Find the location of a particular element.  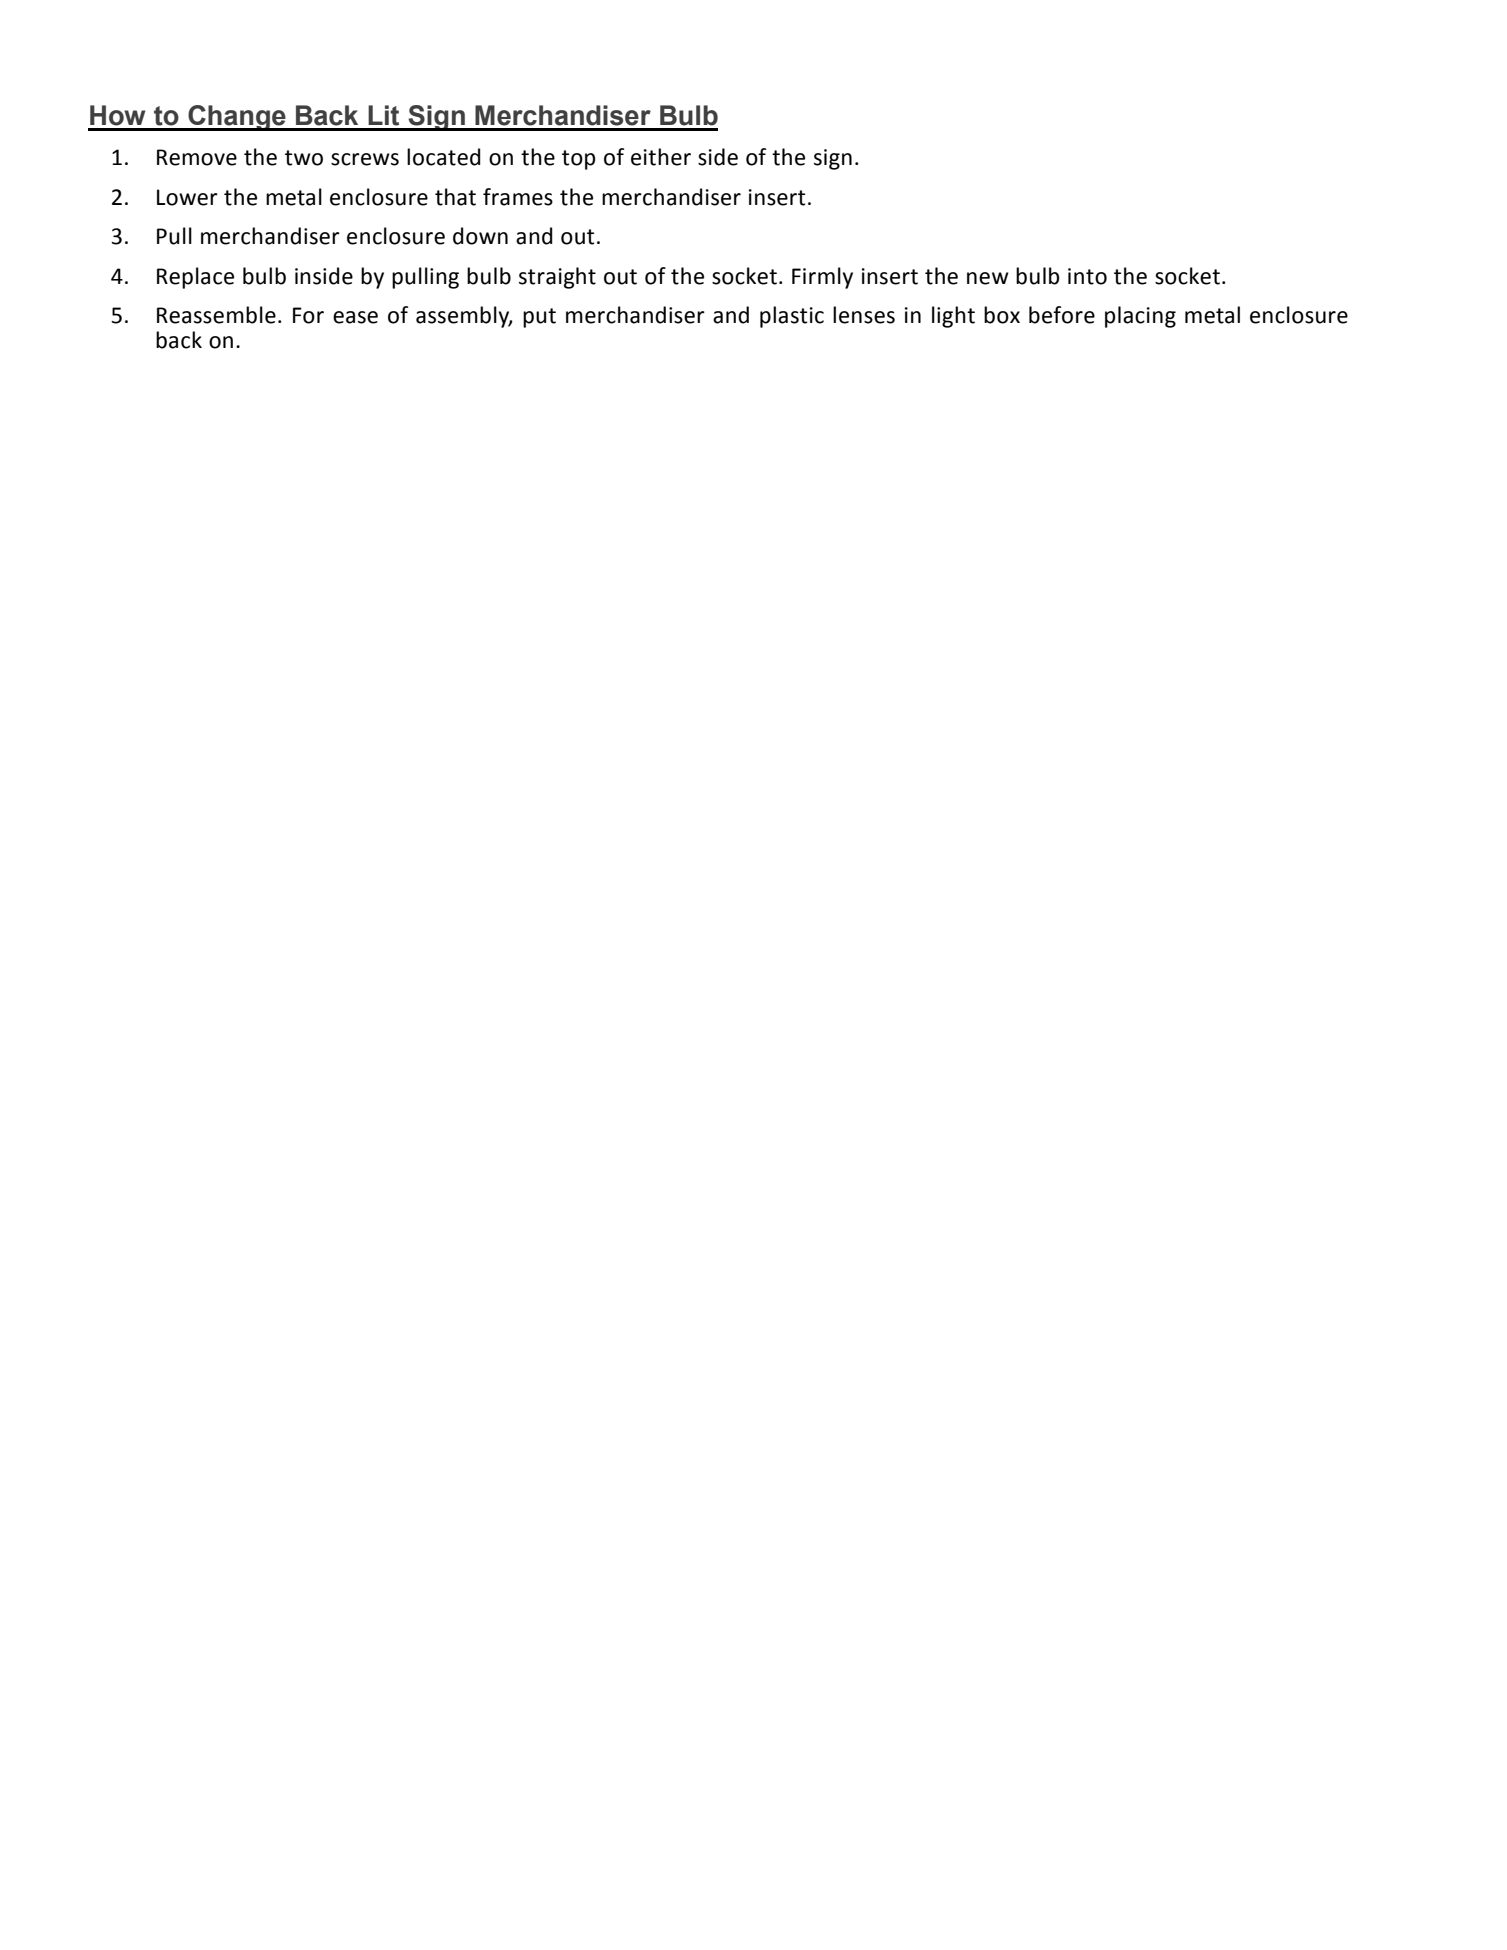

Change is located at coordinates (237, 118).
